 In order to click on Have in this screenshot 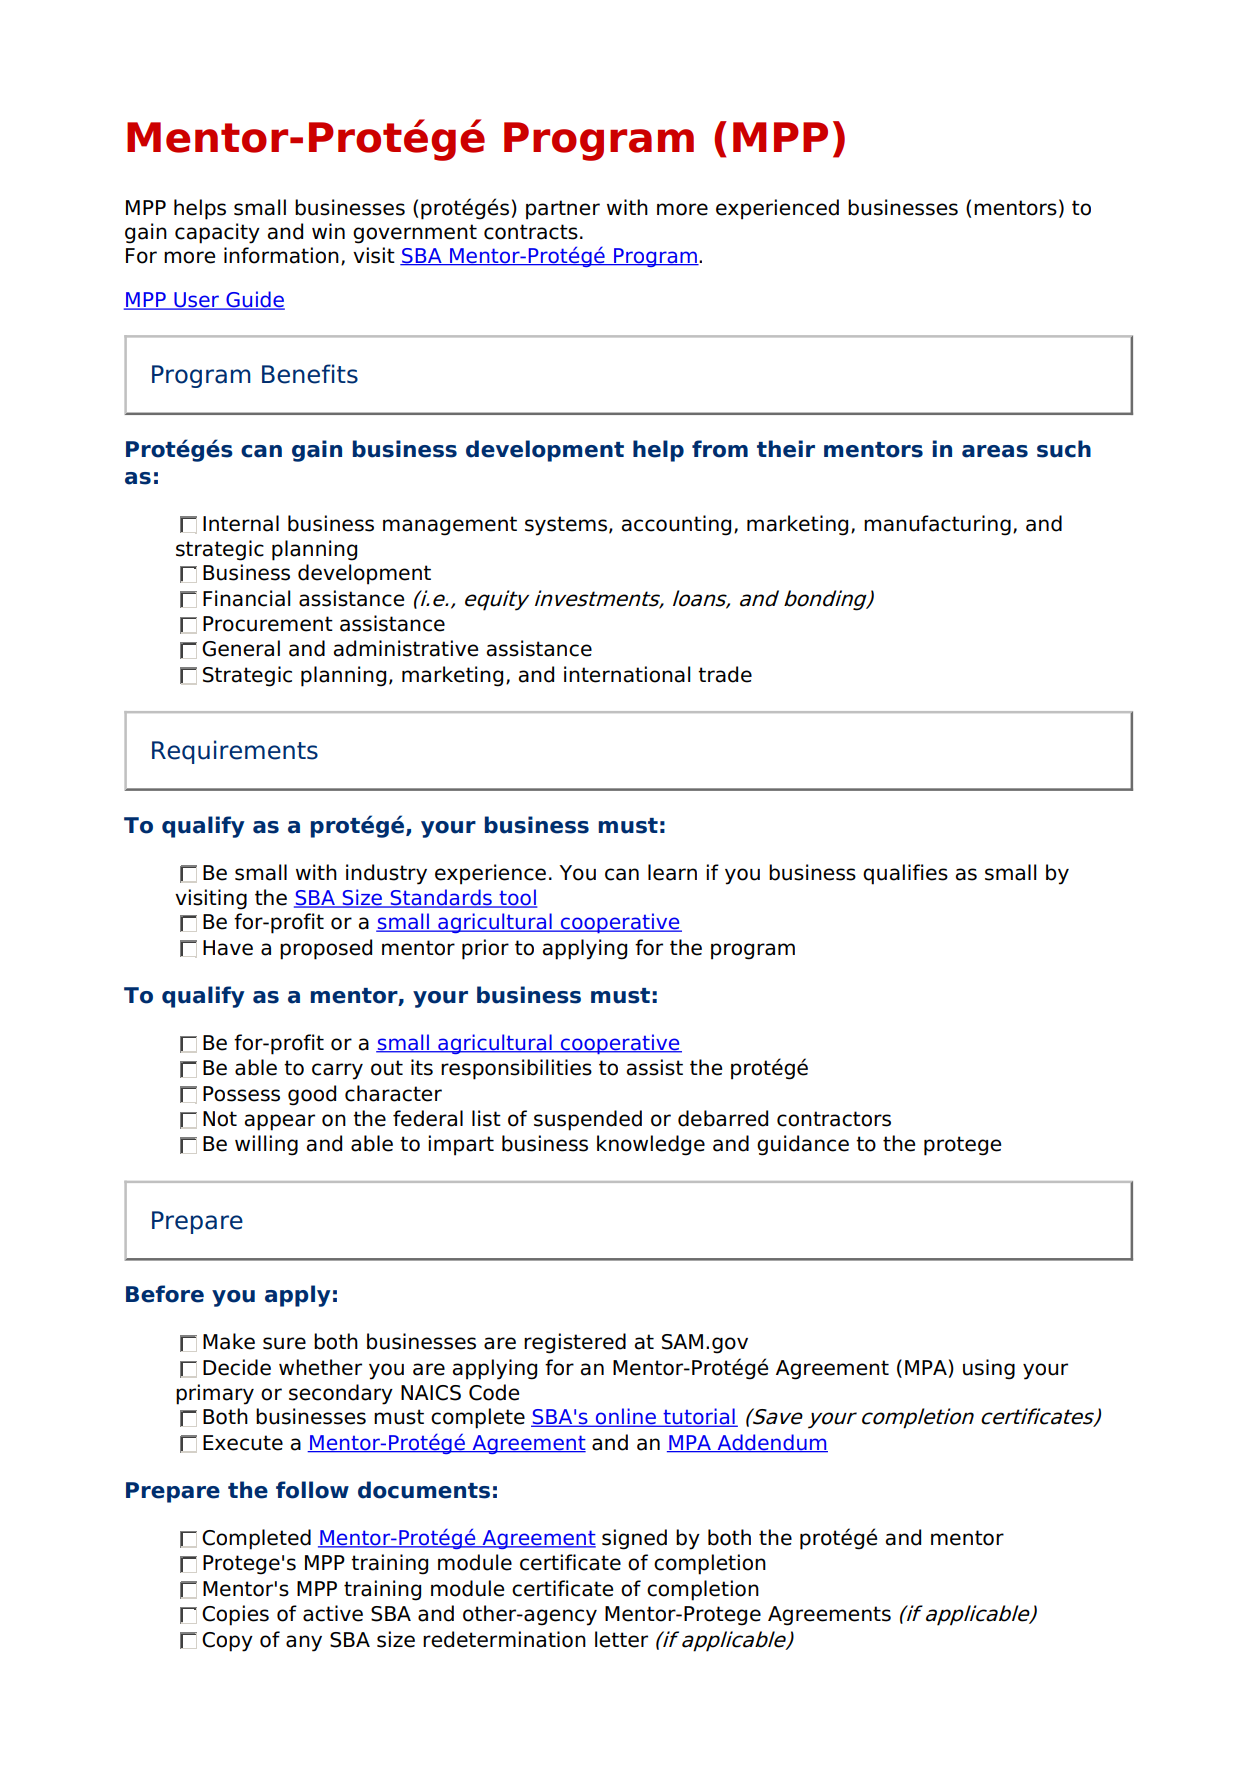, I will do `click(228, 948)`.
